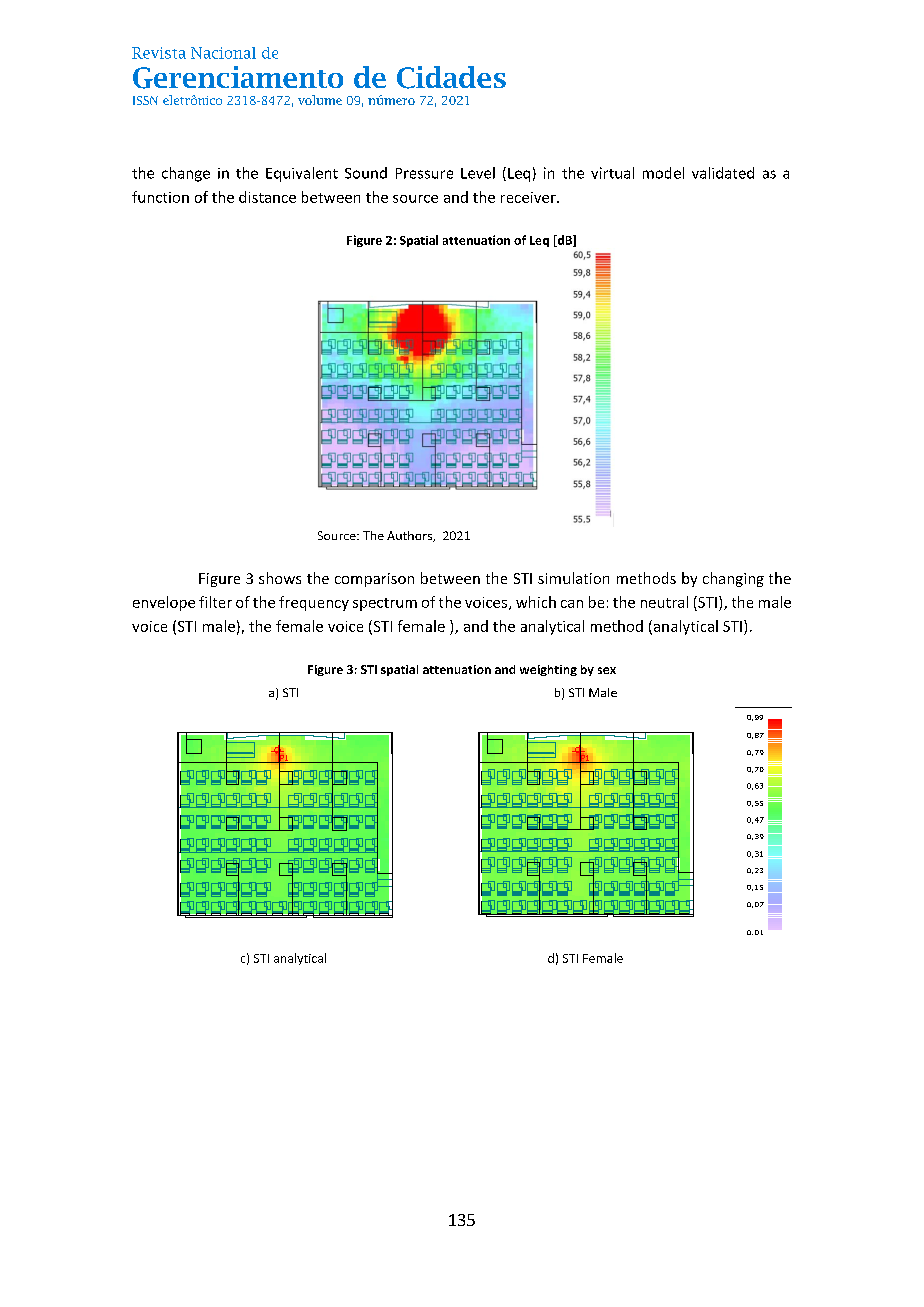  Describe the element at coordinates (663, 173) in the image. I see `model` at that location.
